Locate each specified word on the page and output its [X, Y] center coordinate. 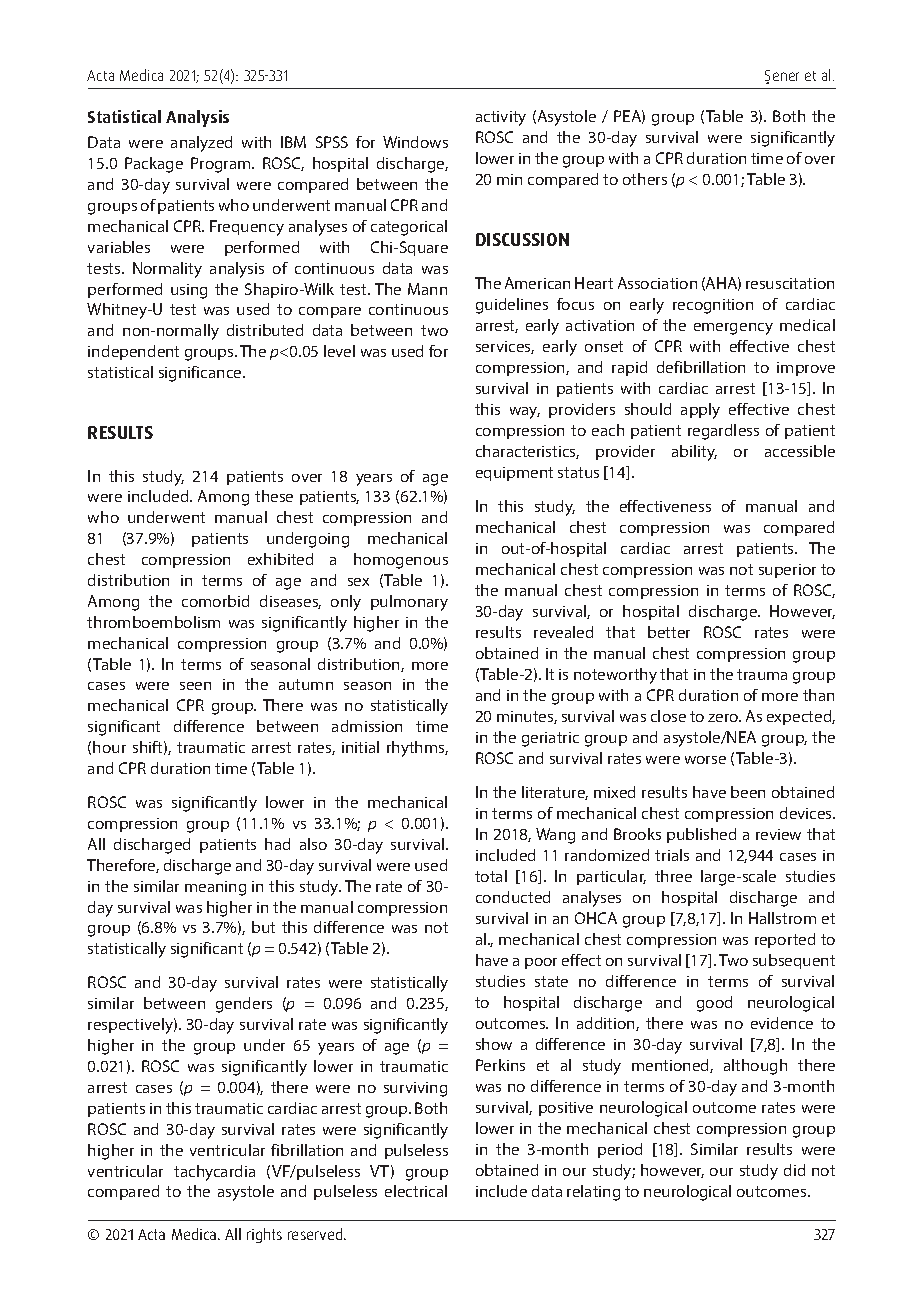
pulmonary [409, 603]
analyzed [201, 144]
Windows [415, 142]
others [645, 179]
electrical [416, 1191]
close [668, 716]
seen [195, 686]
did [794, 1170]
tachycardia [214, 1173]
